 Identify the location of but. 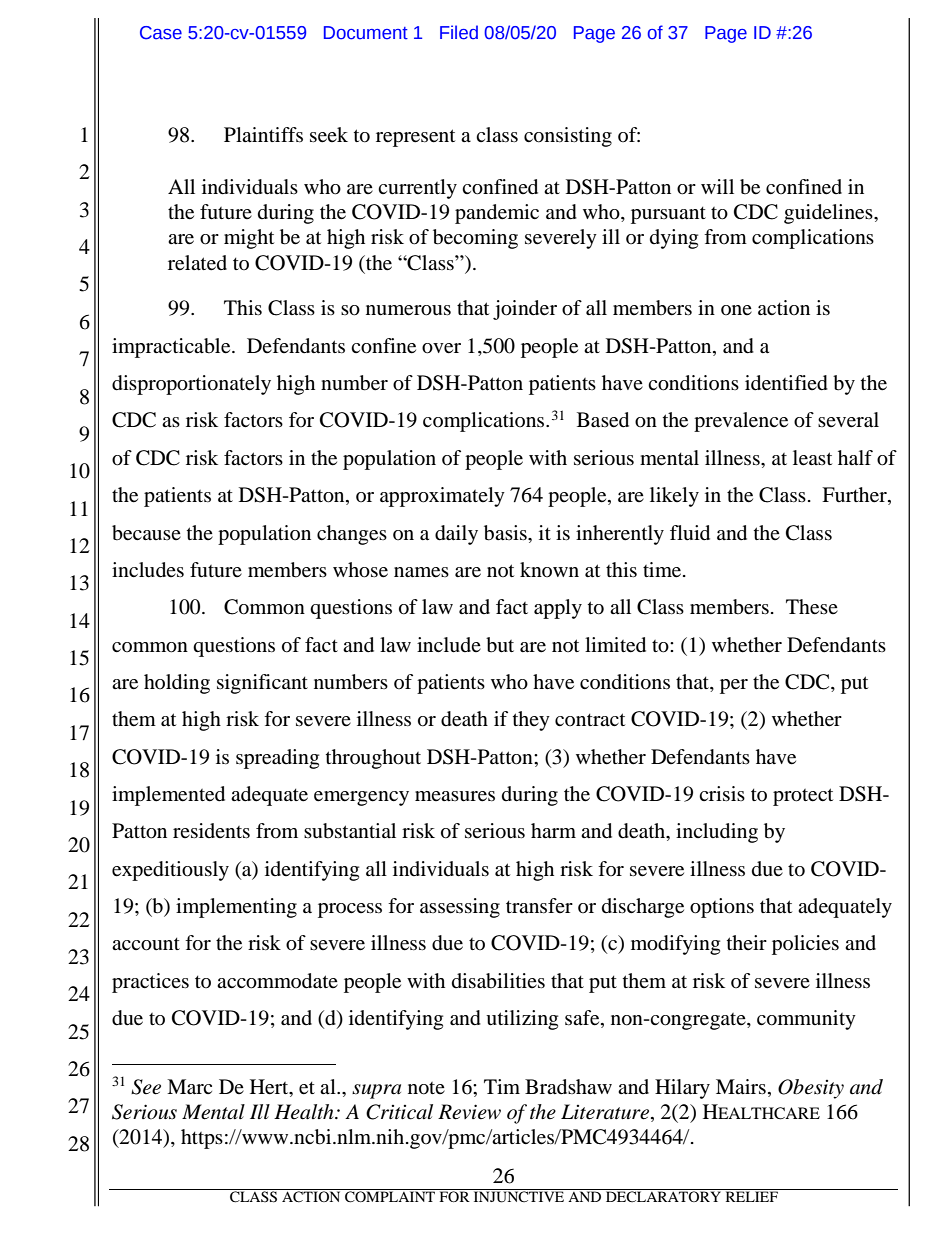
(500, 645).
